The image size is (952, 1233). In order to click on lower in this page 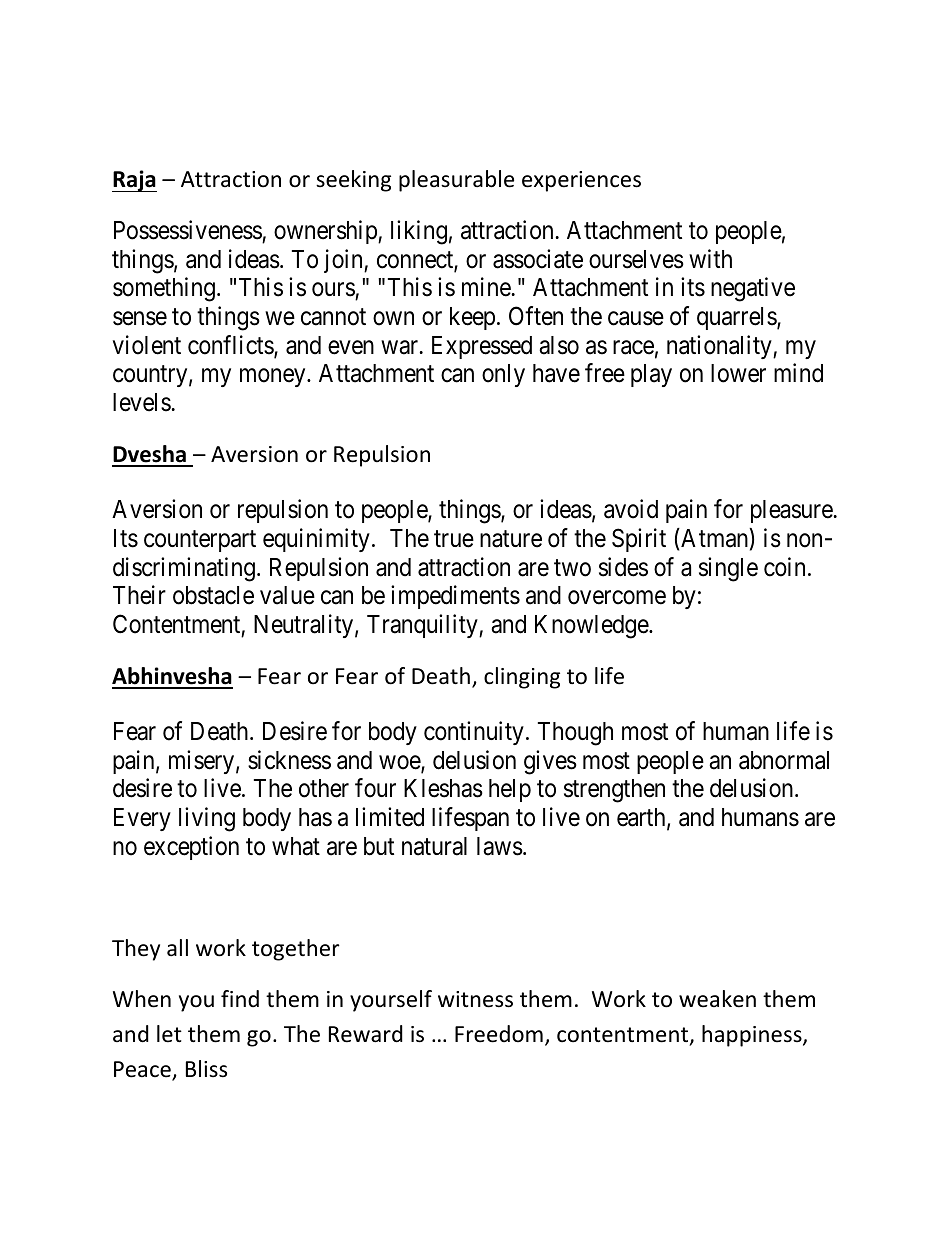, I will do `click(738, 373)`.
